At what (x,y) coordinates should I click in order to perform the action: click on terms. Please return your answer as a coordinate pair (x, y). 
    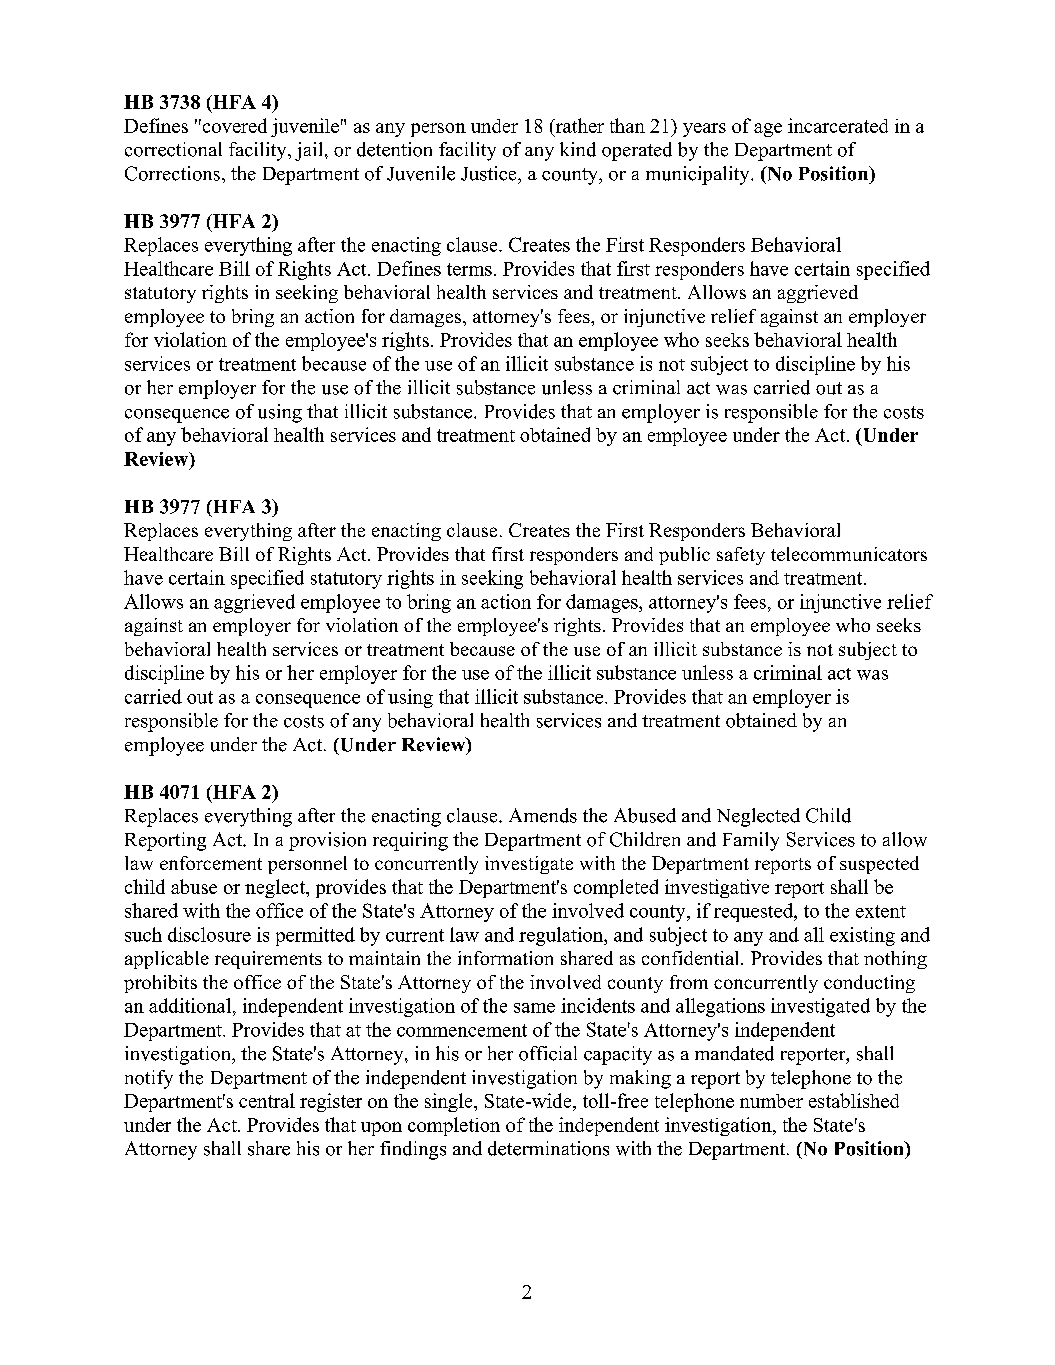
    Looking at the image, I should click on (469, 269).
